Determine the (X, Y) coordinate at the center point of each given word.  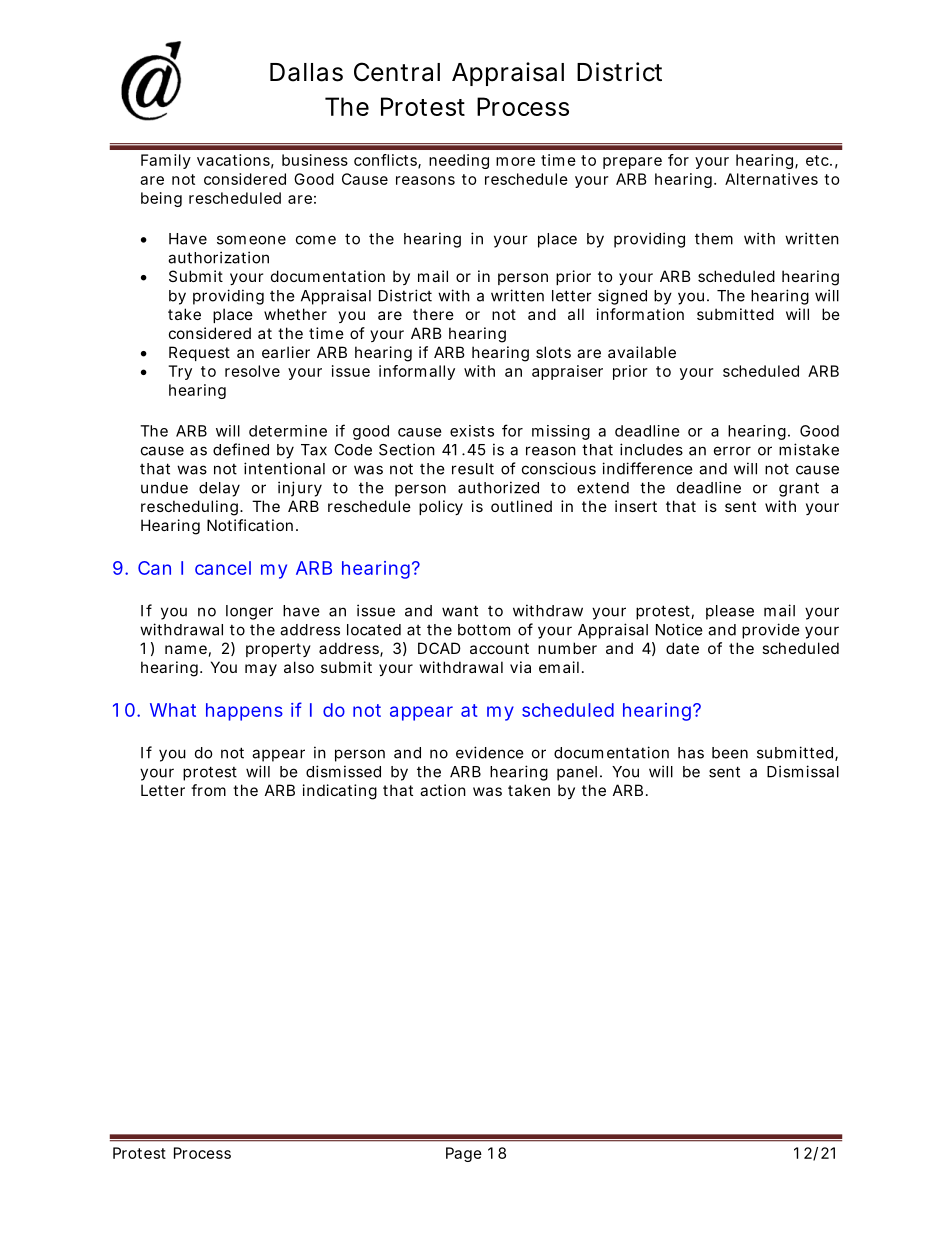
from (208, 790)
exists (472, 431)
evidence (490, 752)
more (515, 161)
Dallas (306, 72)
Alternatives (771, 179)
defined (241, 449)
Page (464, 1154)
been (730, 753)
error (732, 451)
